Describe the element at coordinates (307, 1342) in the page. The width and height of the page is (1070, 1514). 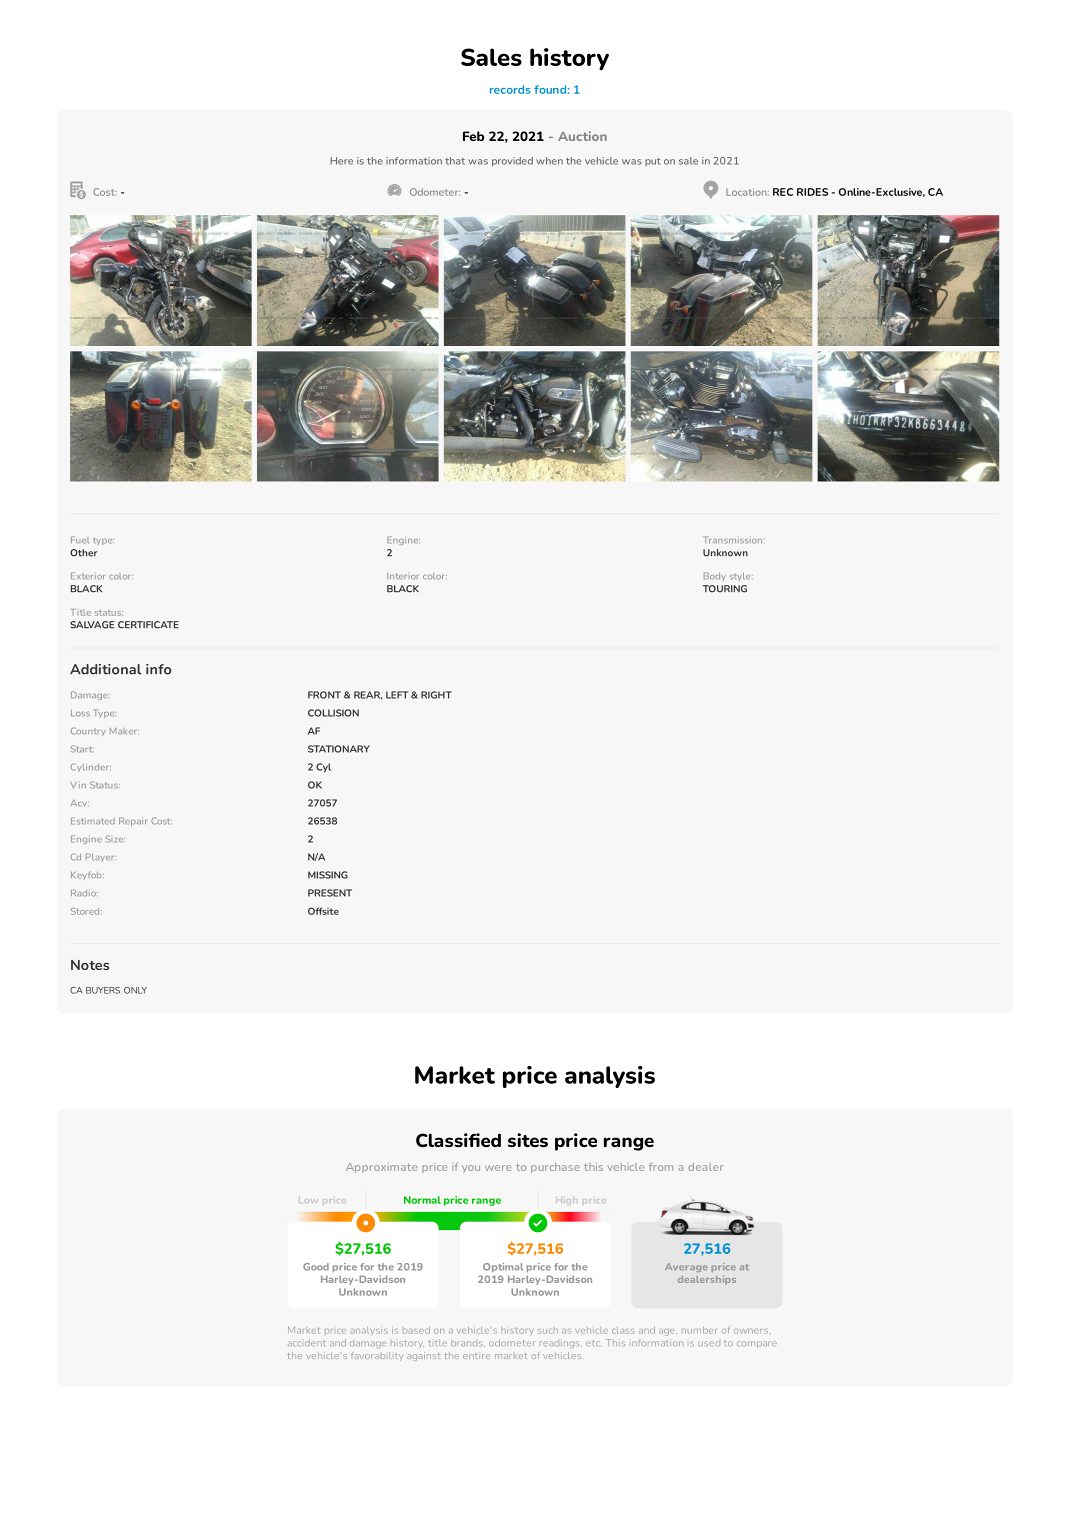
I see `accident` at that location.
